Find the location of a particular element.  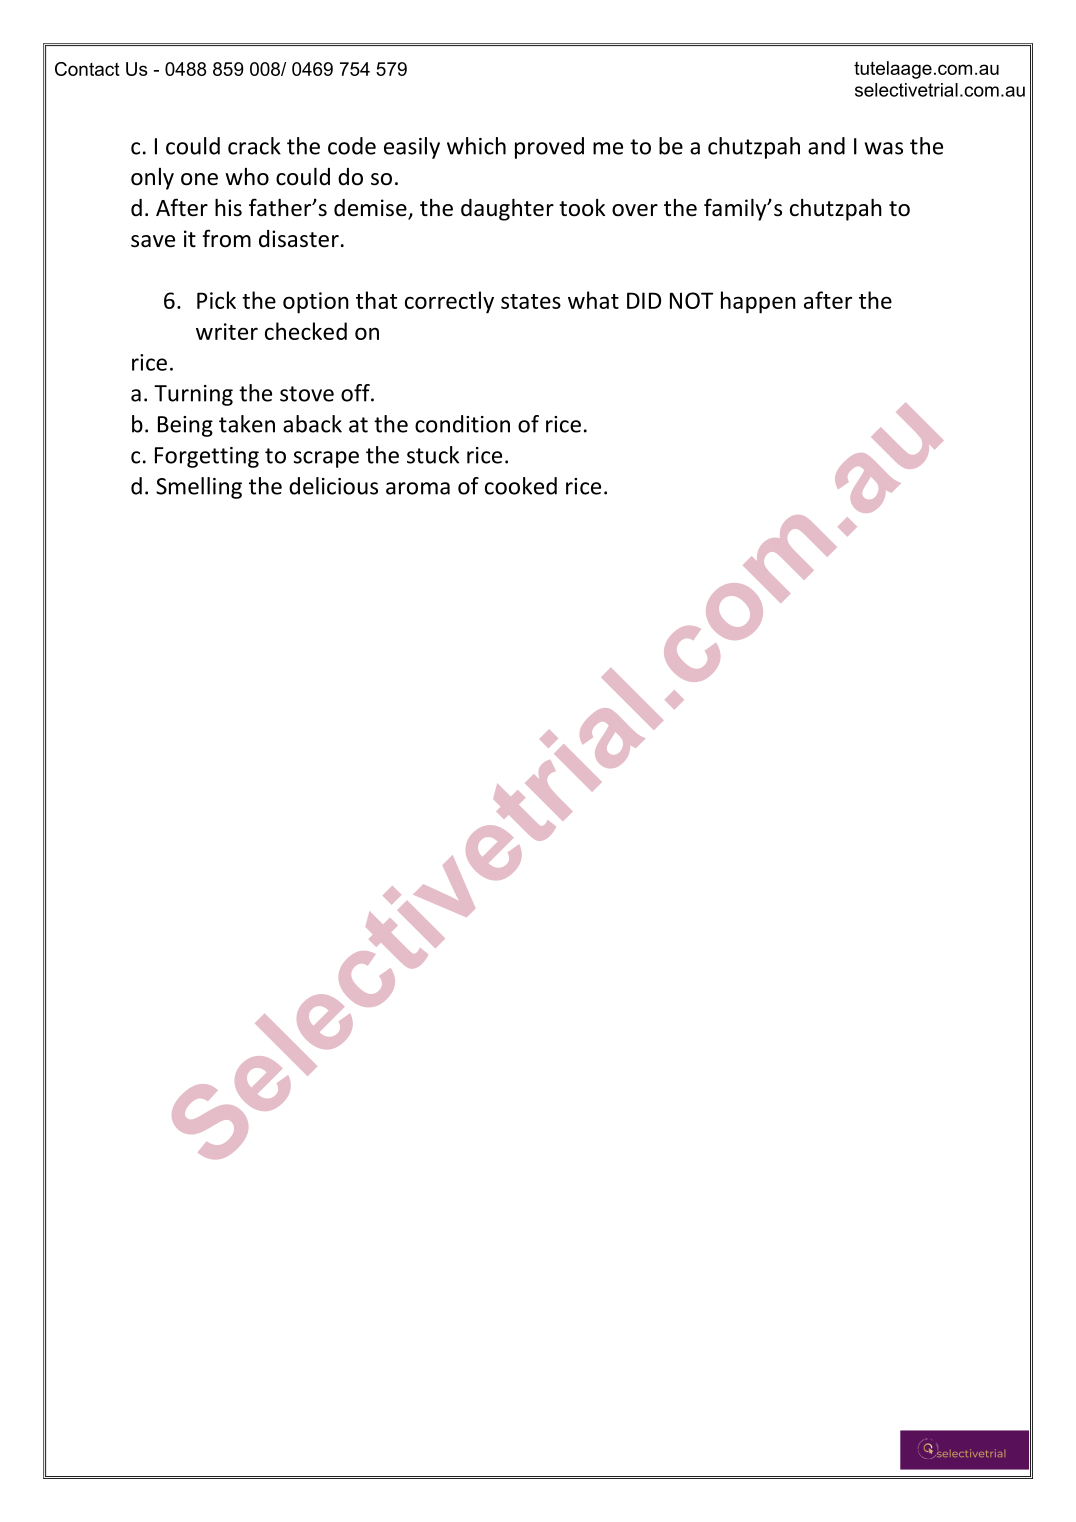

correctly is located at coordinates (449, 302).
